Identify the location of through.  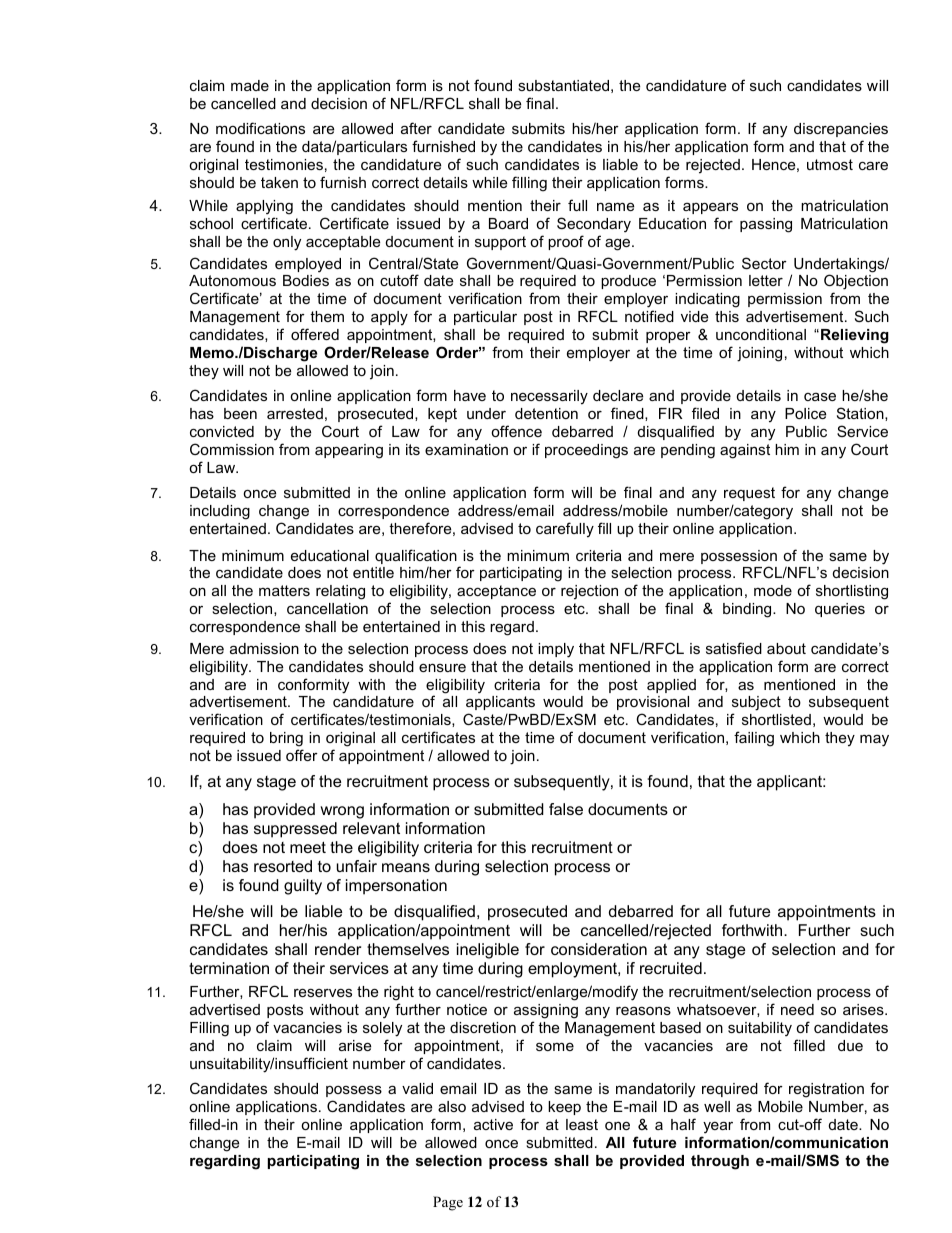
(720, 1162).
